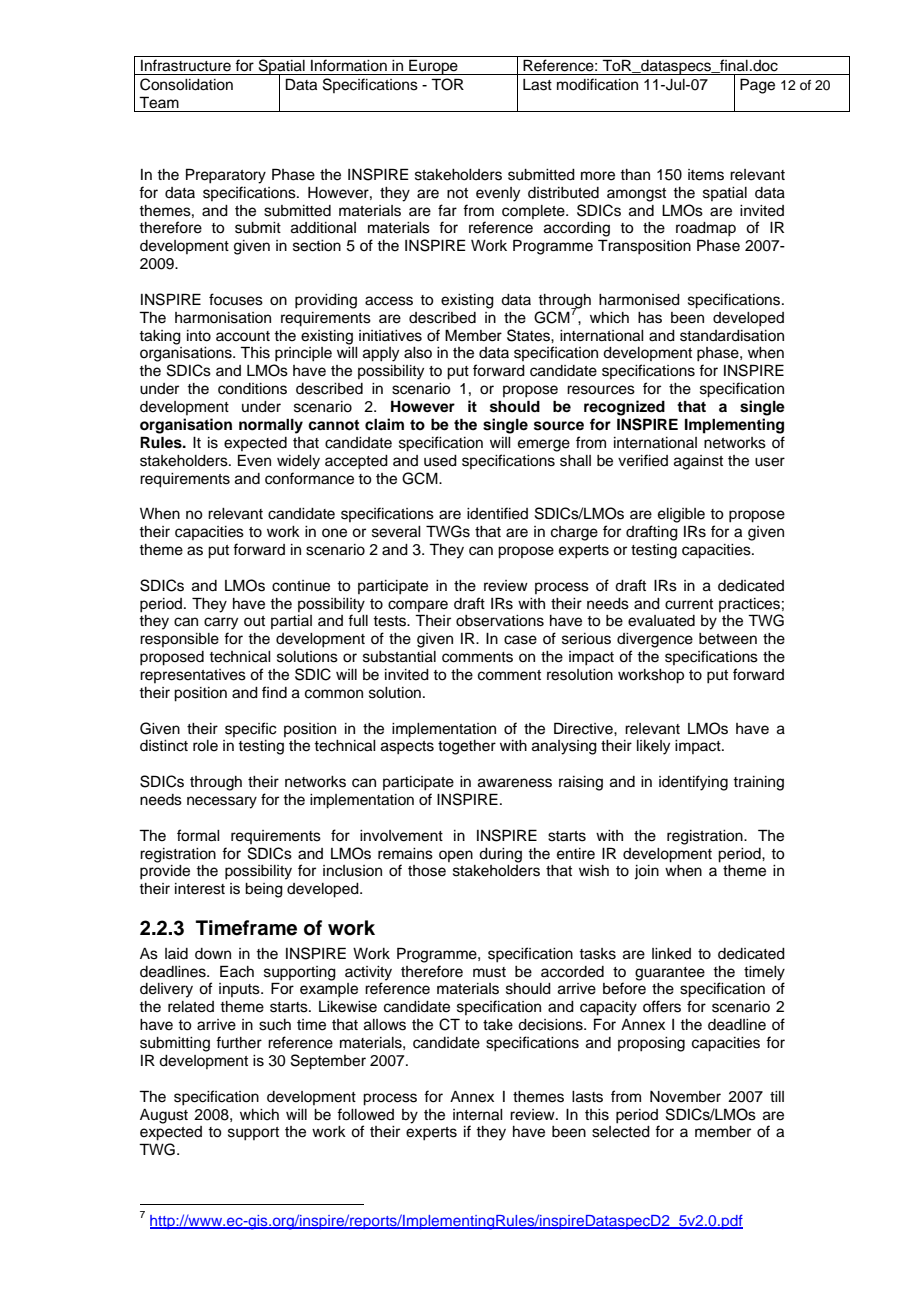 This image has width=924, height=1308. I want to click on those, so click(427, 871).
